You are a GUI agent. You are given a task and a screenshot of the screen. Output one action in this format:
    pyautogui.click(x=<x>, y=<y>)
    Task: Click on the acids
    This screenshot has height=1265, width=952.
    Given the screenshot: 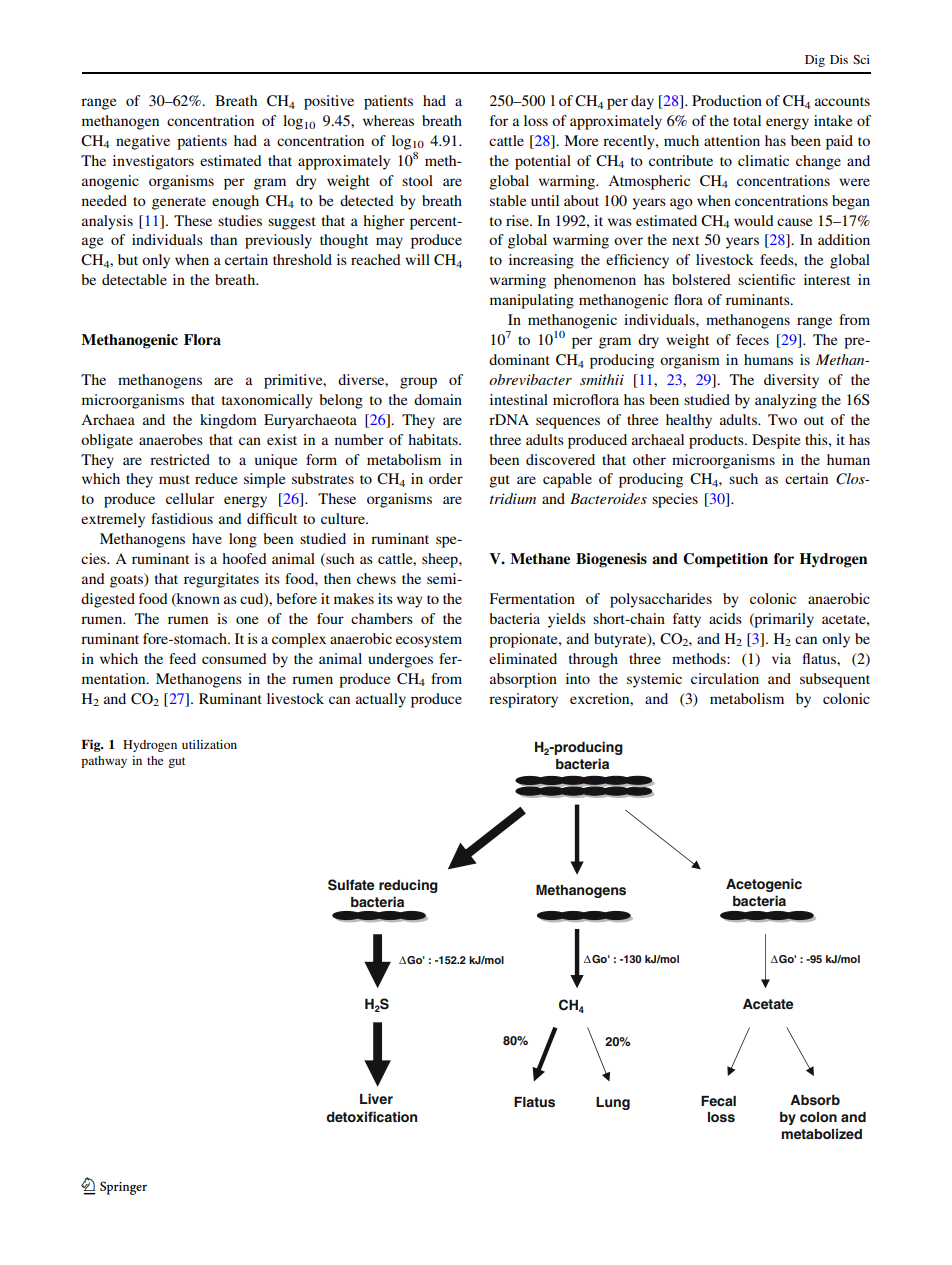 What is the action you would take?
    pyautogui.click(x=725, y=618)
